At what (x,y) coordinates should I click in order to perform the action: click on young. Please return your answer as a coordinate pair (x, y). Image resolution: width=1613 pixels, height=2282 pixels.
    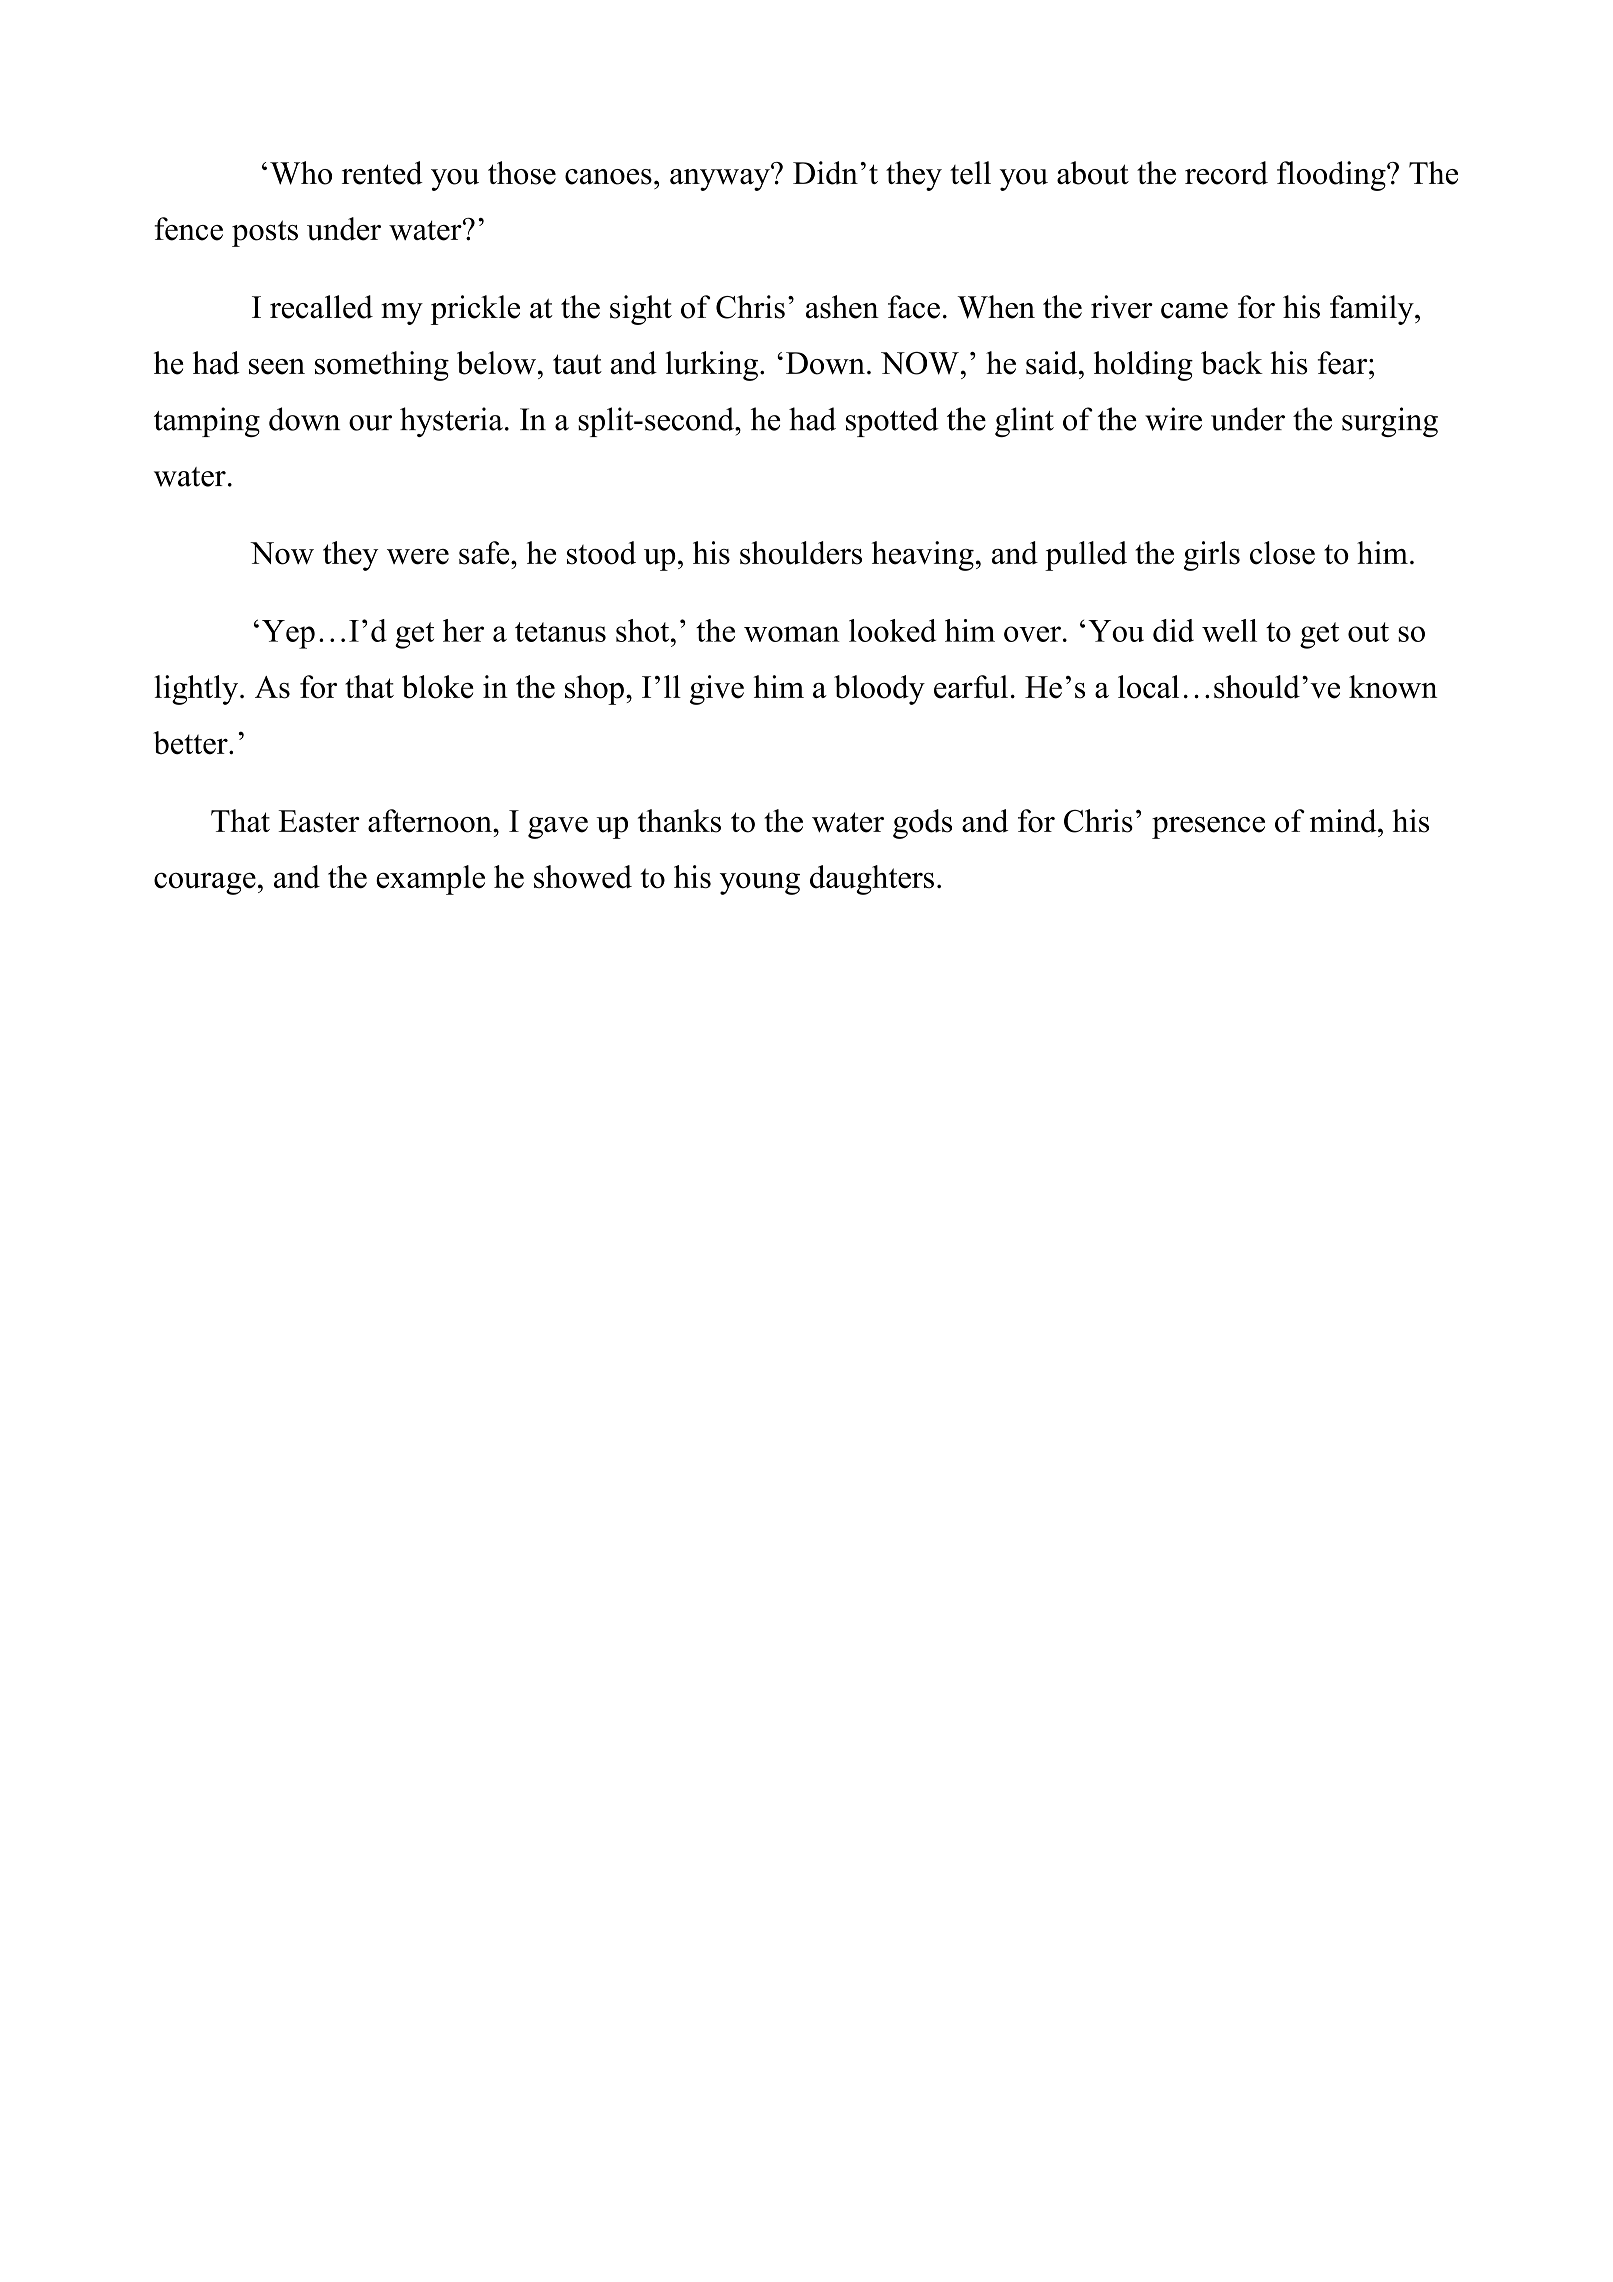
    Looking at the image, I should click on (760, 884).
